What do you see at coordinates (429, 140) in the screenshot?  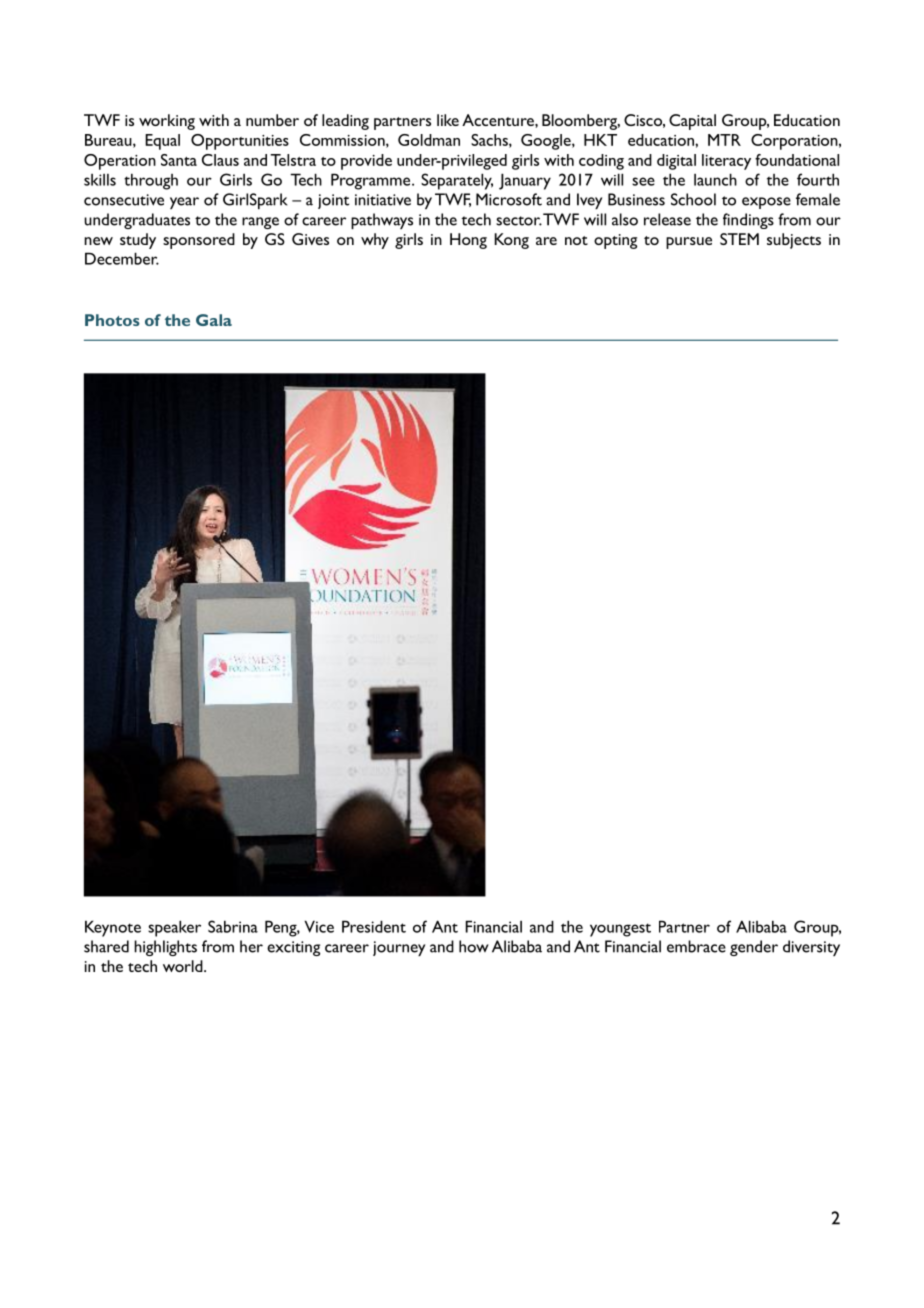 I see `Goldman` at bounding box center [429, 140].
